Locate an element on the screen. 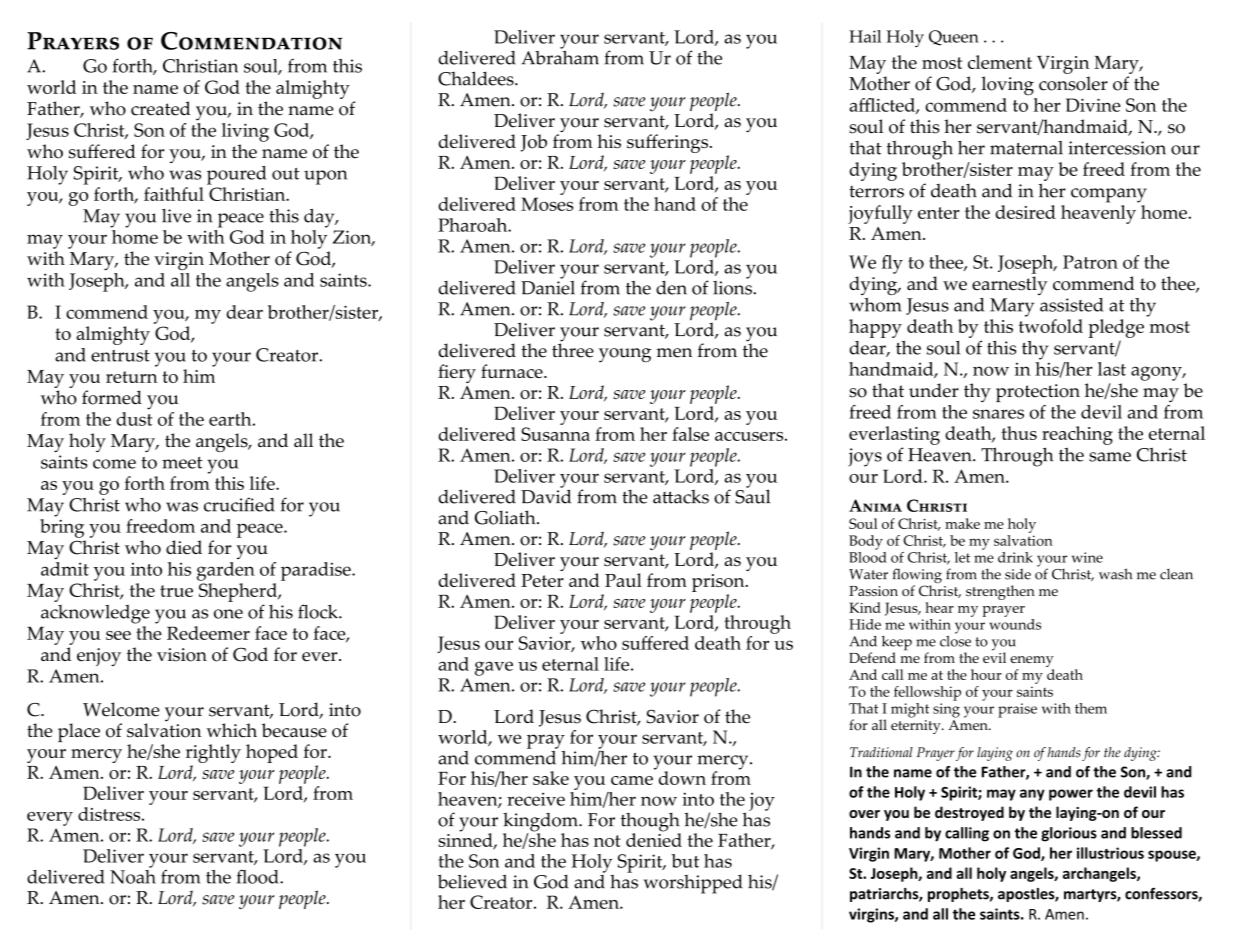  same is located at coordinates (1110, 457).
